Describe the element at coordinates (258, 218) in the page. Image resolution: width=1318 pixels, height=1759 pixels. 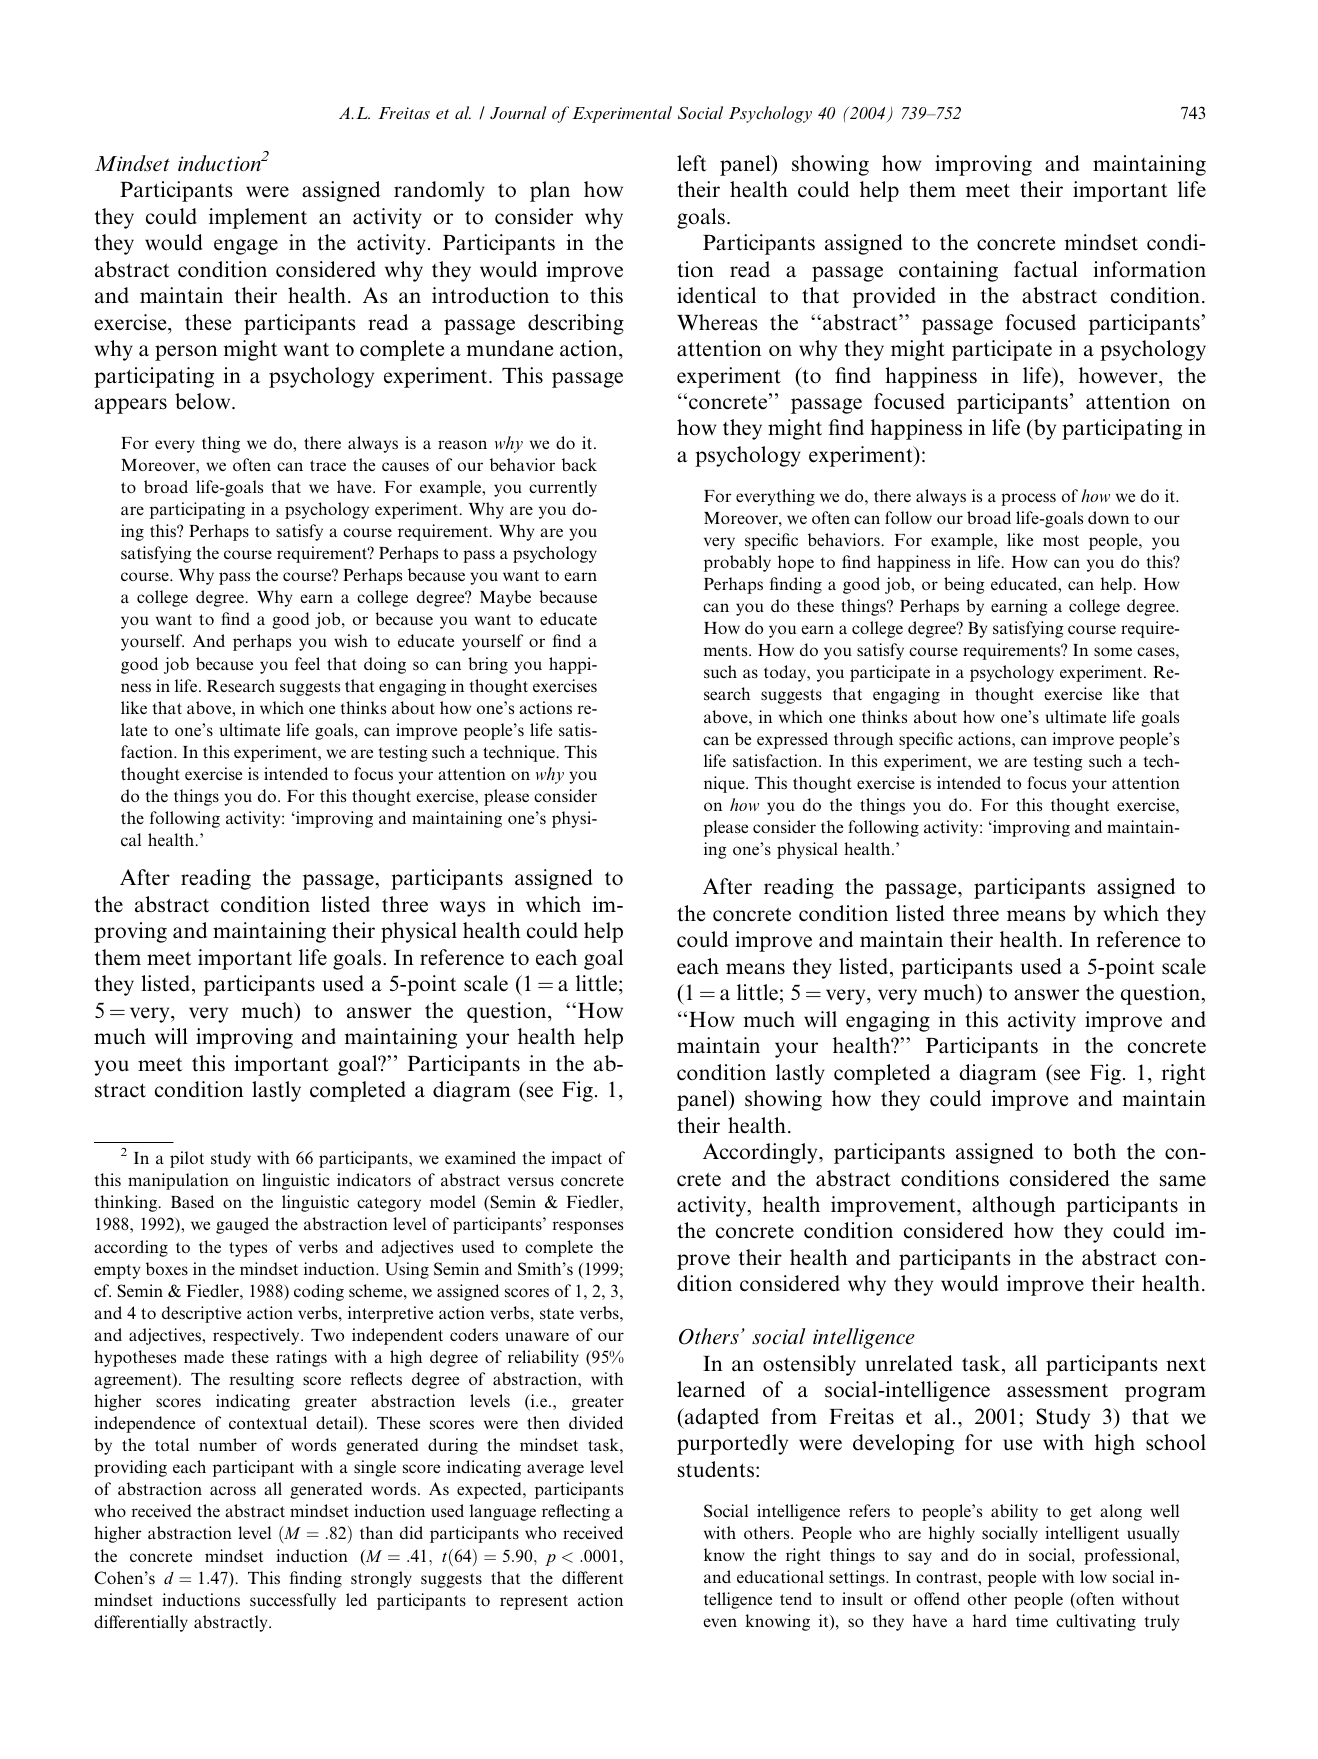
I see `implement` at that location.
